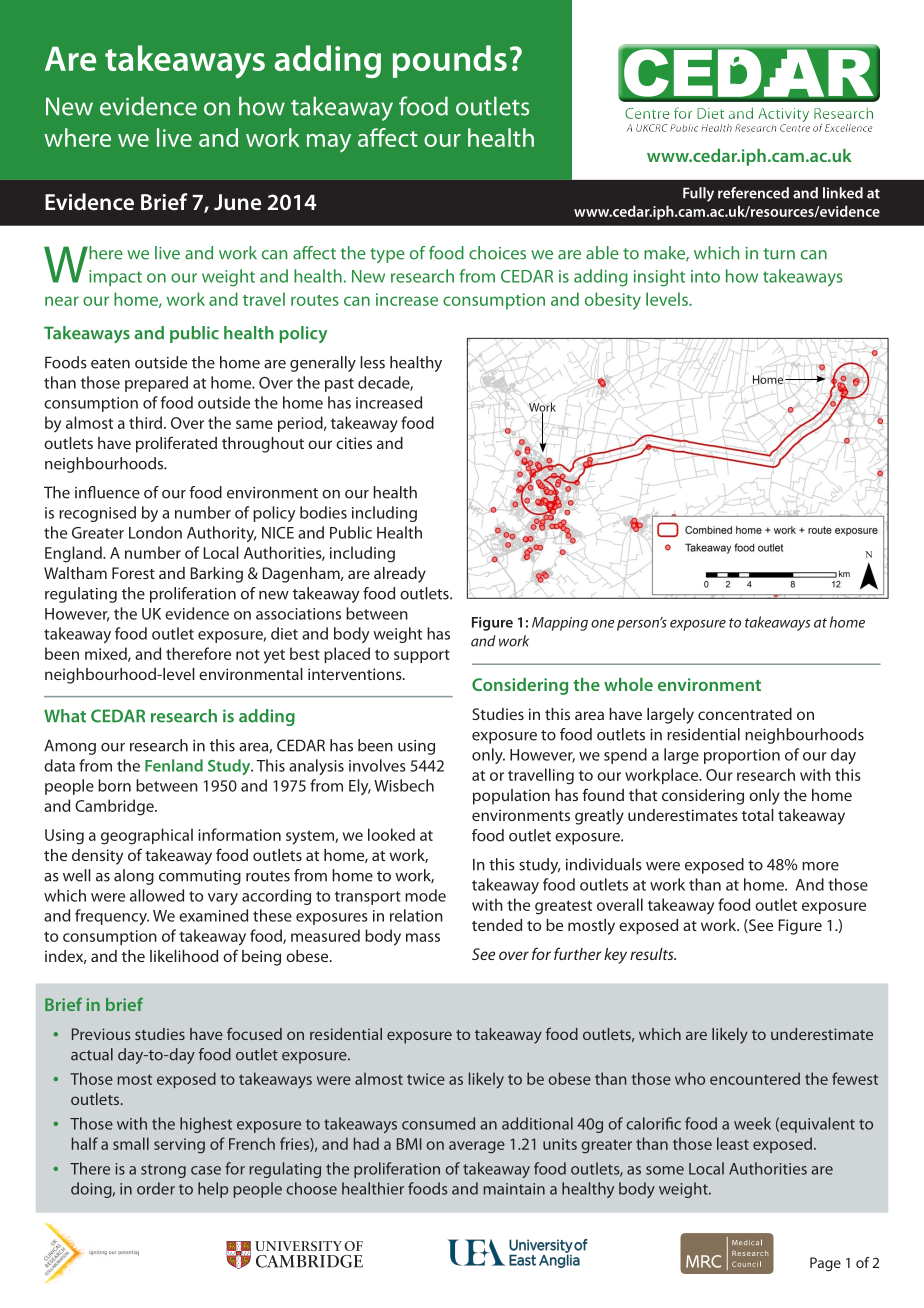 Image resolution: width=924 pixels, height=1308 pixels. I want to click on June, so click(237, 202).
